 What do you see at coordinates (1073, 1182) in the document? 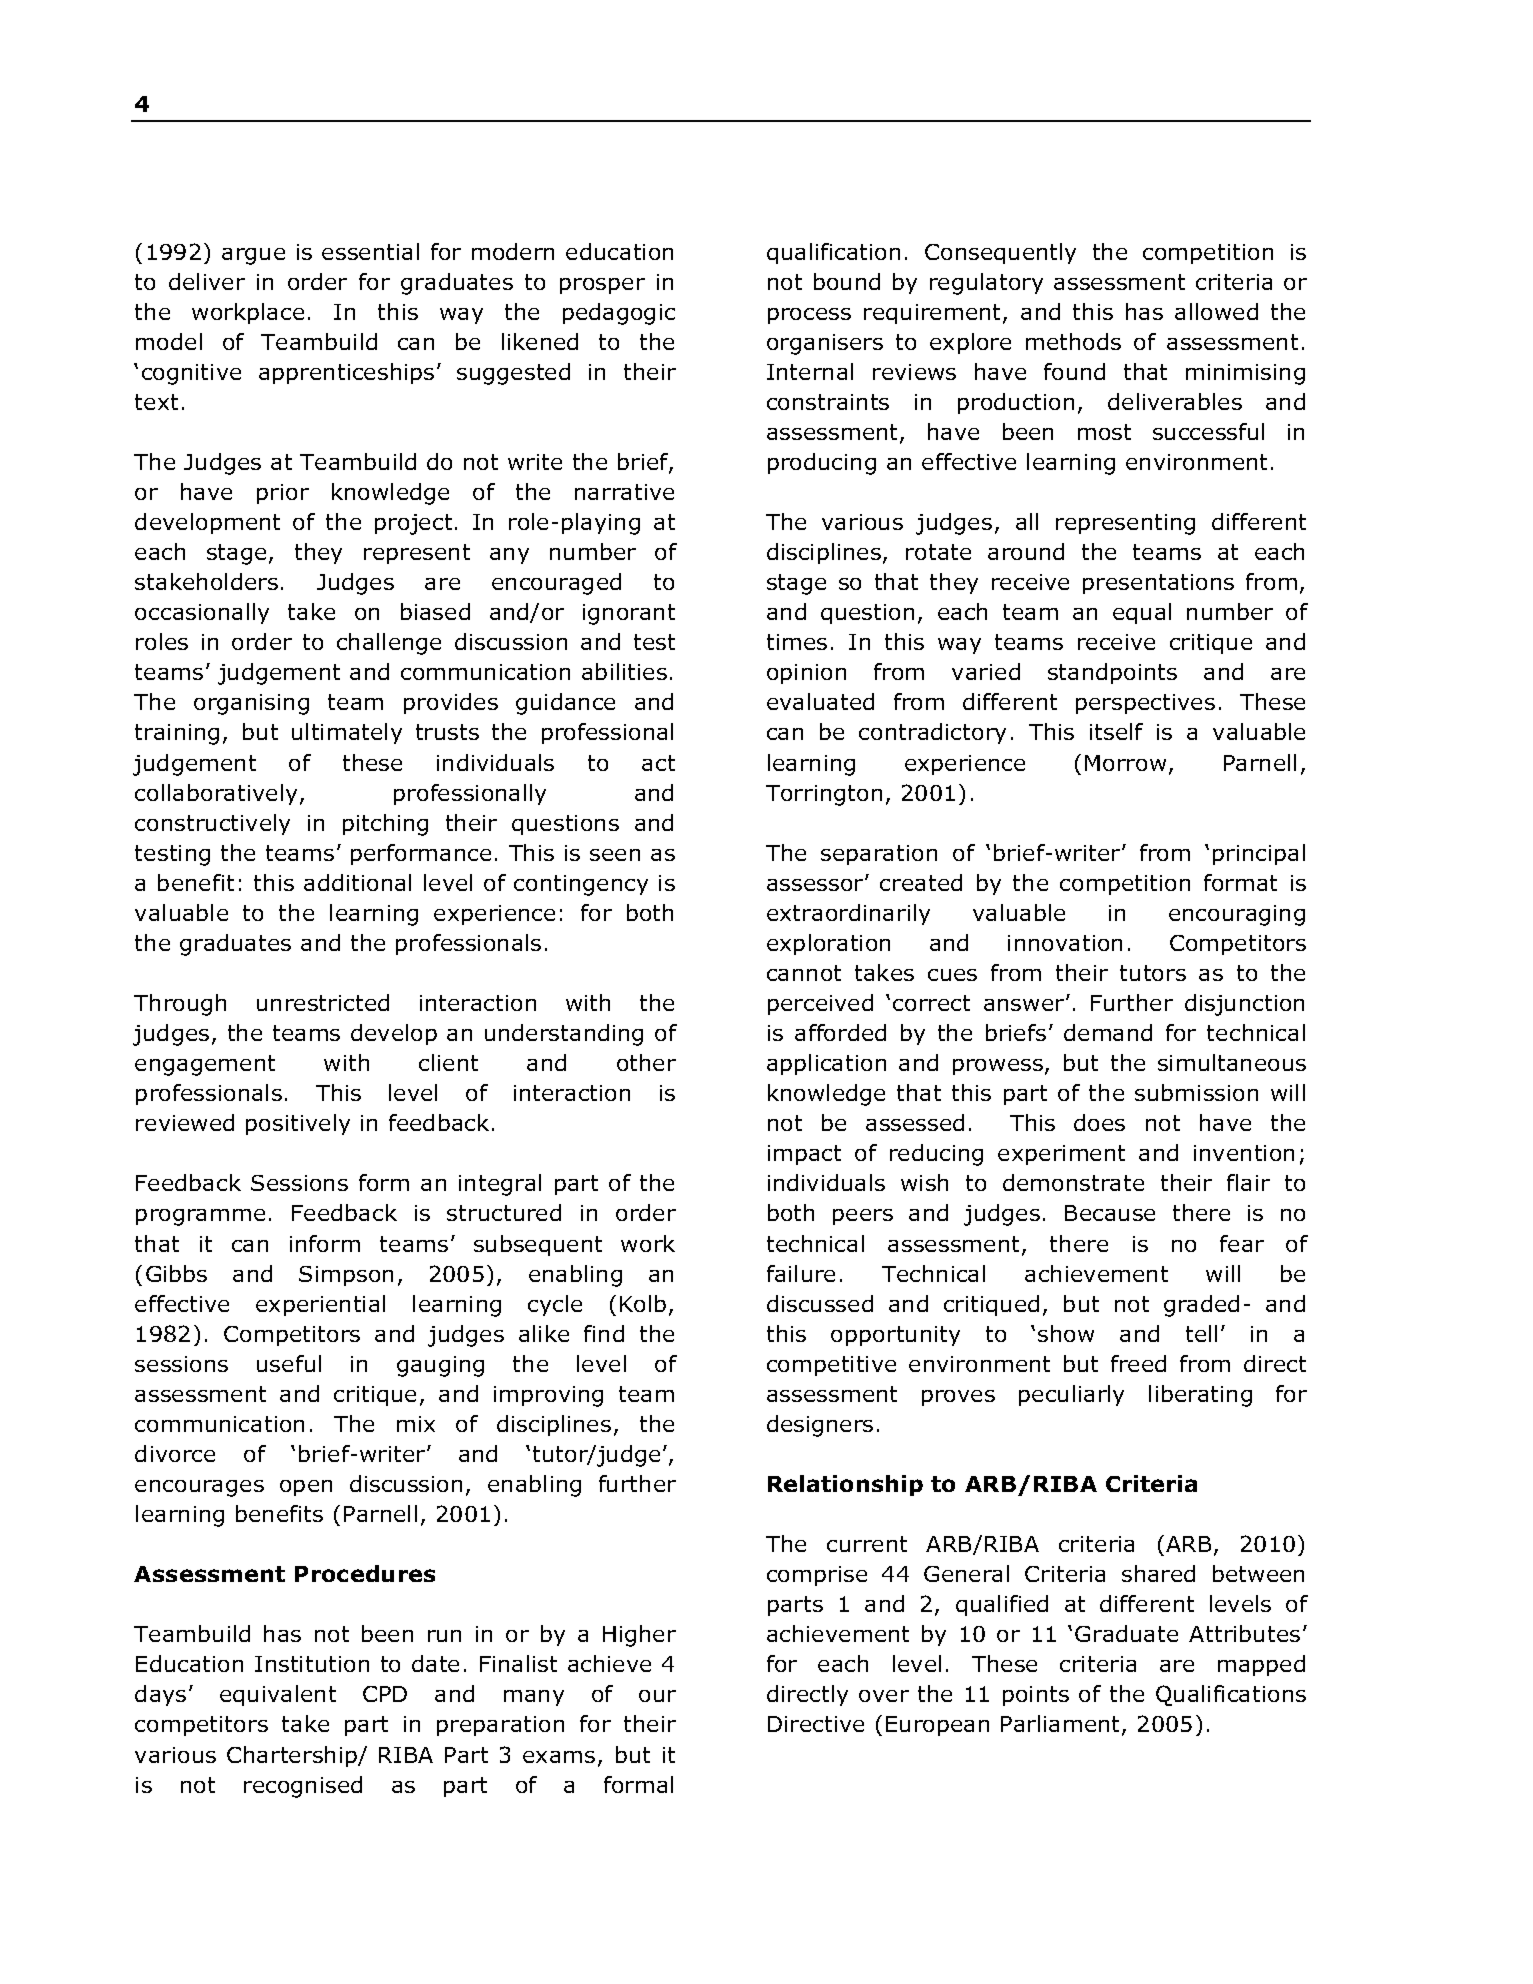
I see `demonstrate` at bounding box center [1073, 1182].
